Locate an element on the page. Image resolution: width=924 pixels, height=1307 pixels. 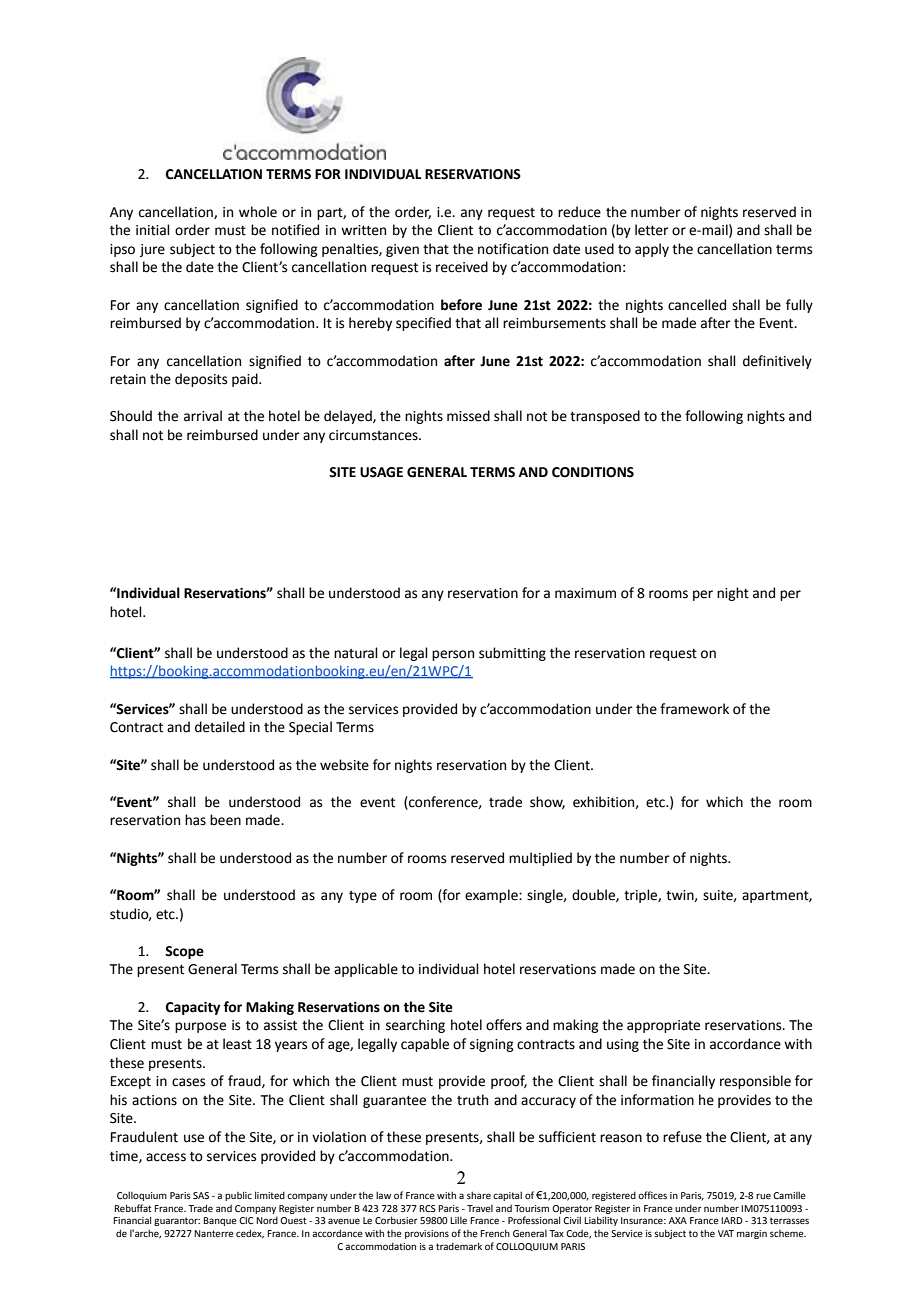
jure is located at coordinates (152, 250).
